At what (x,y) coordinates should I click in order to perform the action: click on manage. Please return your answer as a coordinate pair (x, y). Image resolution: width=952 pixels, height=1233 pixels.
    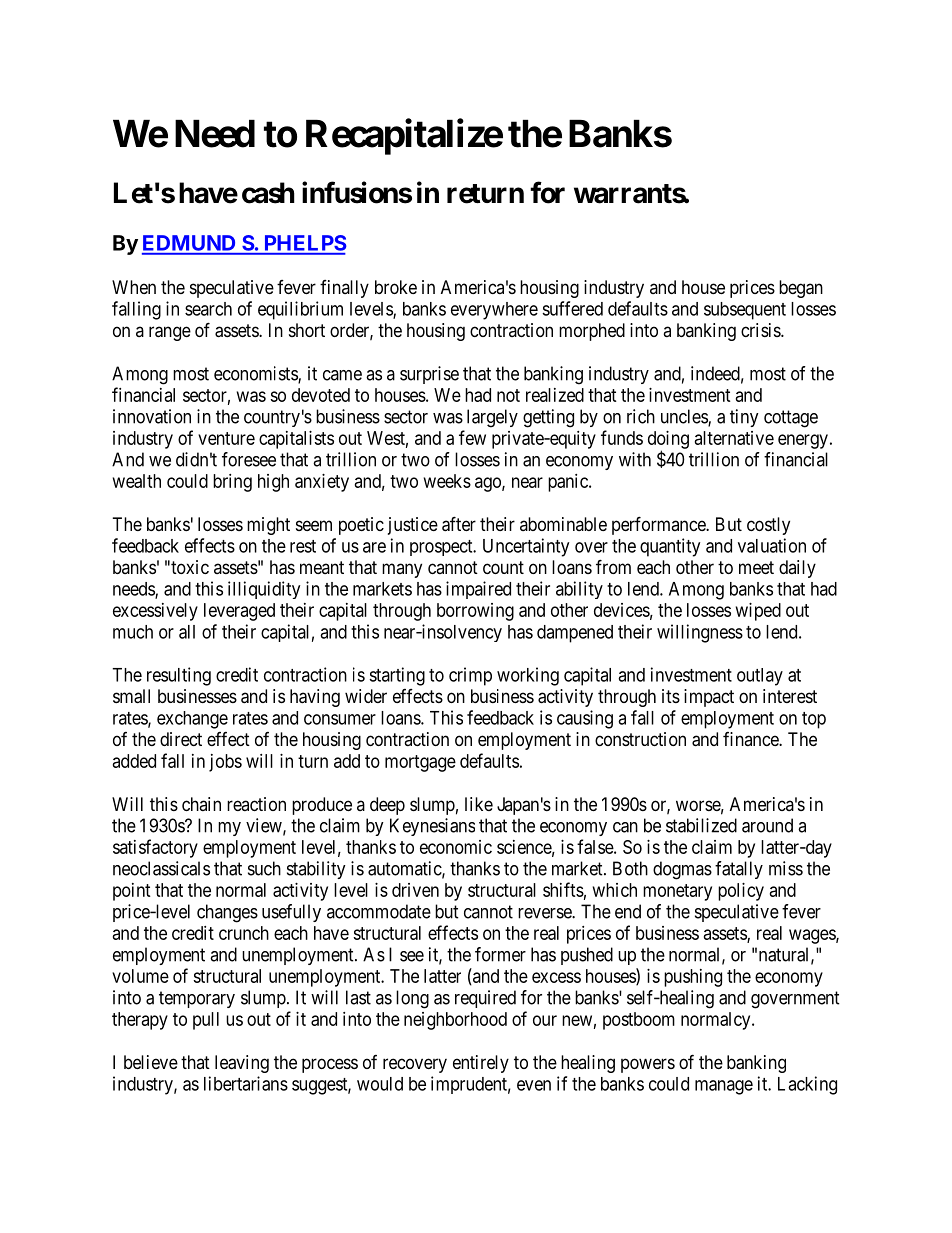
    Looking at the image, I should click on (724, 1087).
